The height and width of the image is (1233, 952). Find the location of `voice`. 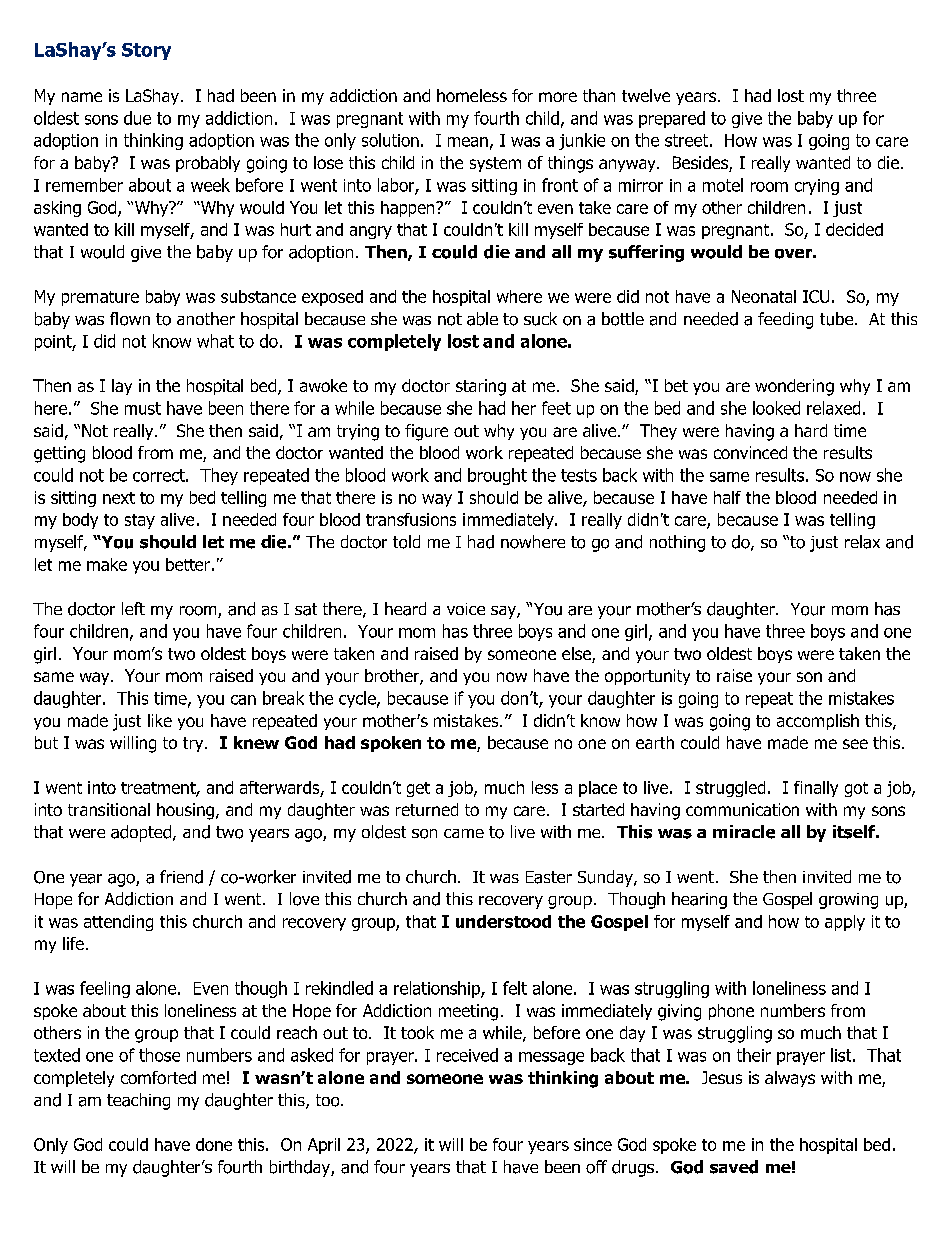

voice is located at coordinates (466, 609).
